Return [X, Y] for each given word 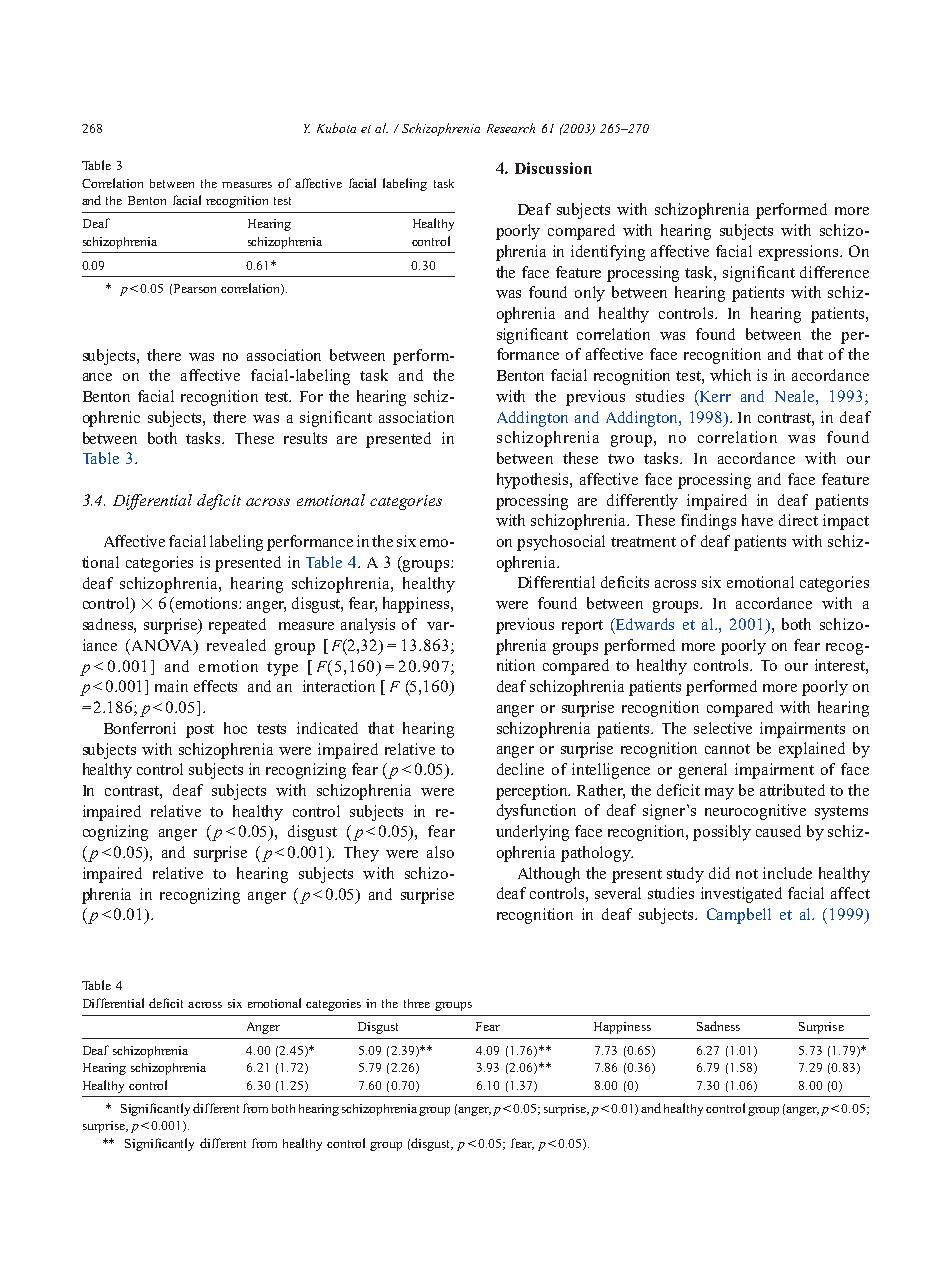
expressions [800, 253]
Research [511, 128]
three [417, 1003]
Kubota [336, 128]
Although [549, 875]
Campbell [739, 916]
